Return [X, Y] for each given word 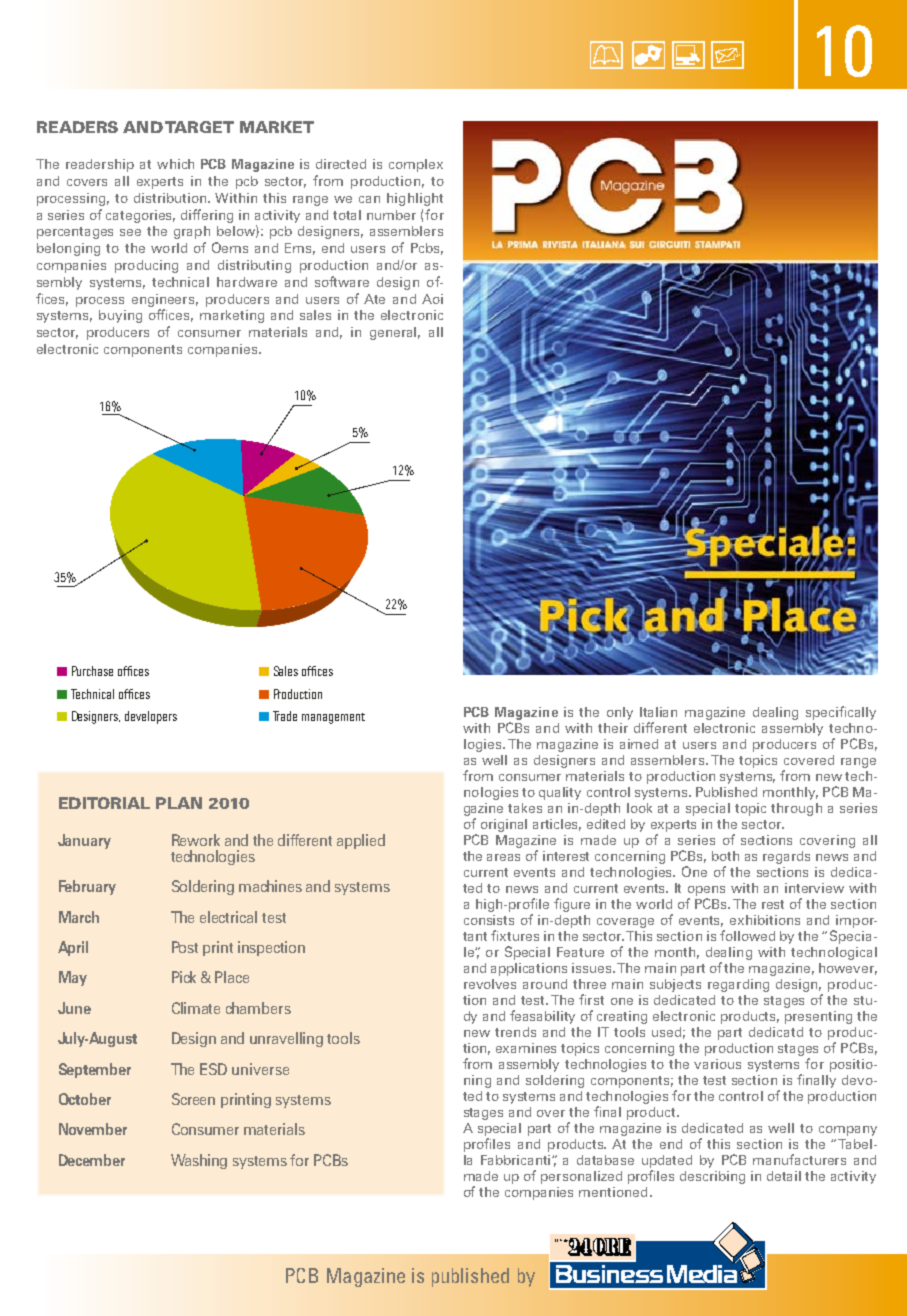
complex [416, 165]
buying [120, 316]
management [333, 718]
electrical [228, 917]
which [175, 164]
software [342, 281]
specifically [841, 713]
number [391, 215]
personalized [581, 1177]
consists [489, 920]
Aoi [432, 299]
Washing [199, 1161]
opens [706, 891]
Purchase [92, 671]
